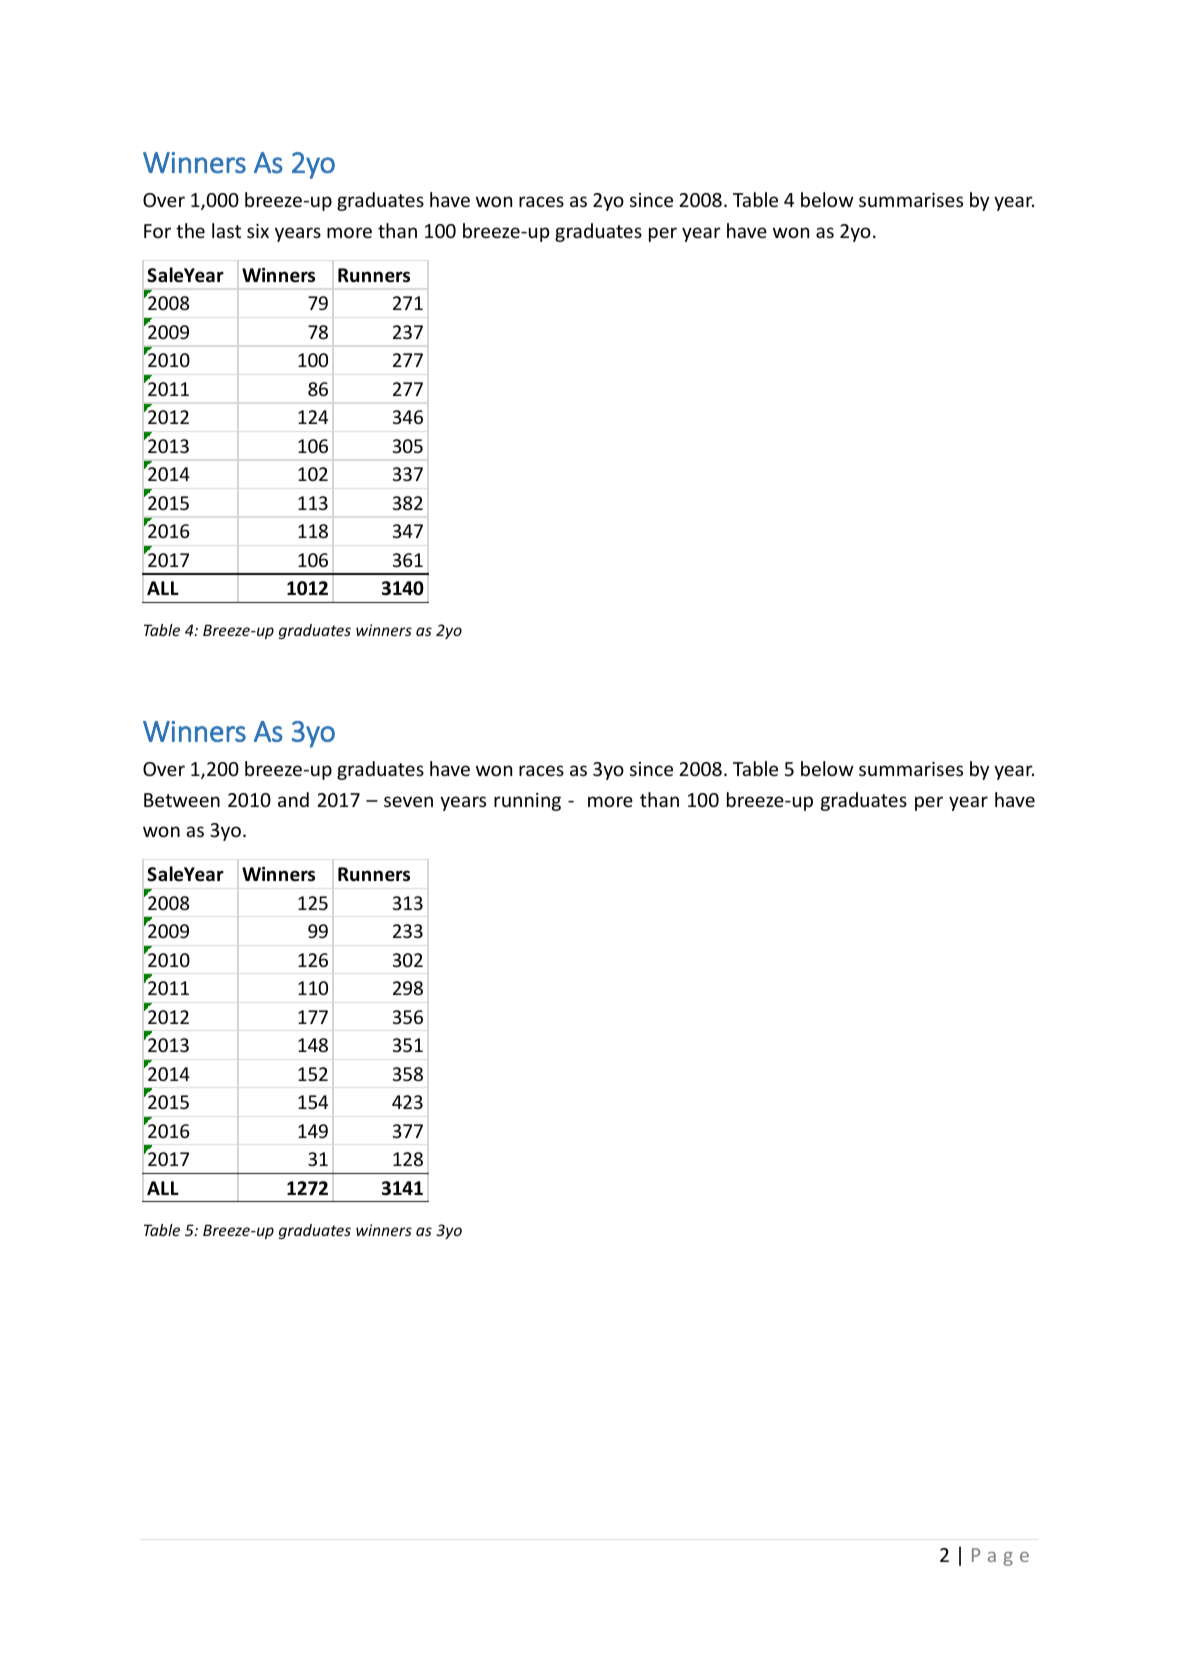  What do you see at coordinates (182, 800) in the screenshot?
I see `Between` at bounding box center [182, 800].
